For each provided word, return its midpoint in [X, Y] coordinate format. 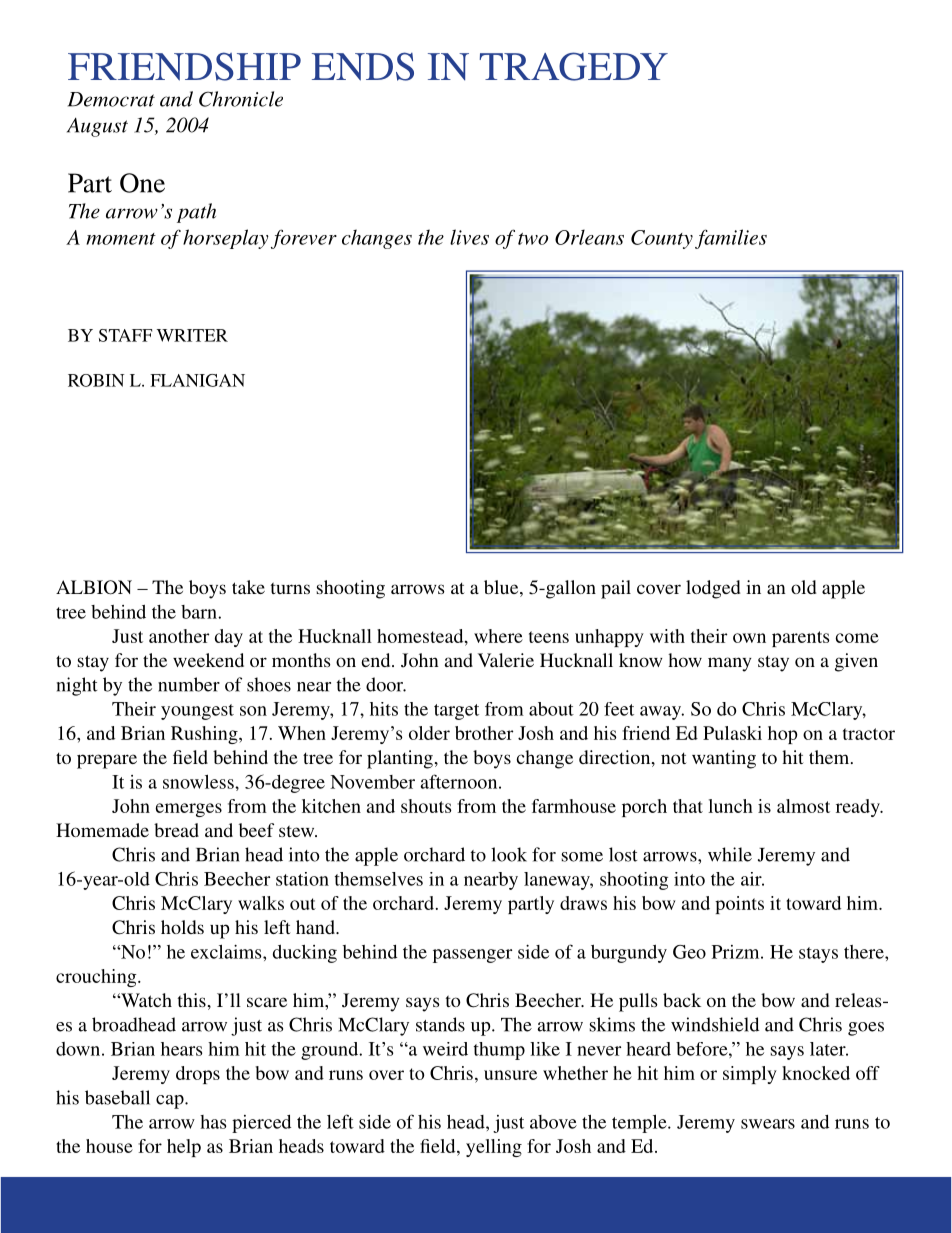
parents [801, 639]
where [498, 636]
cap [171, 1102]
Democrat [111, 99]
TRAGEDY [573, 66]
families [731, 239]
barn [200, 612]
